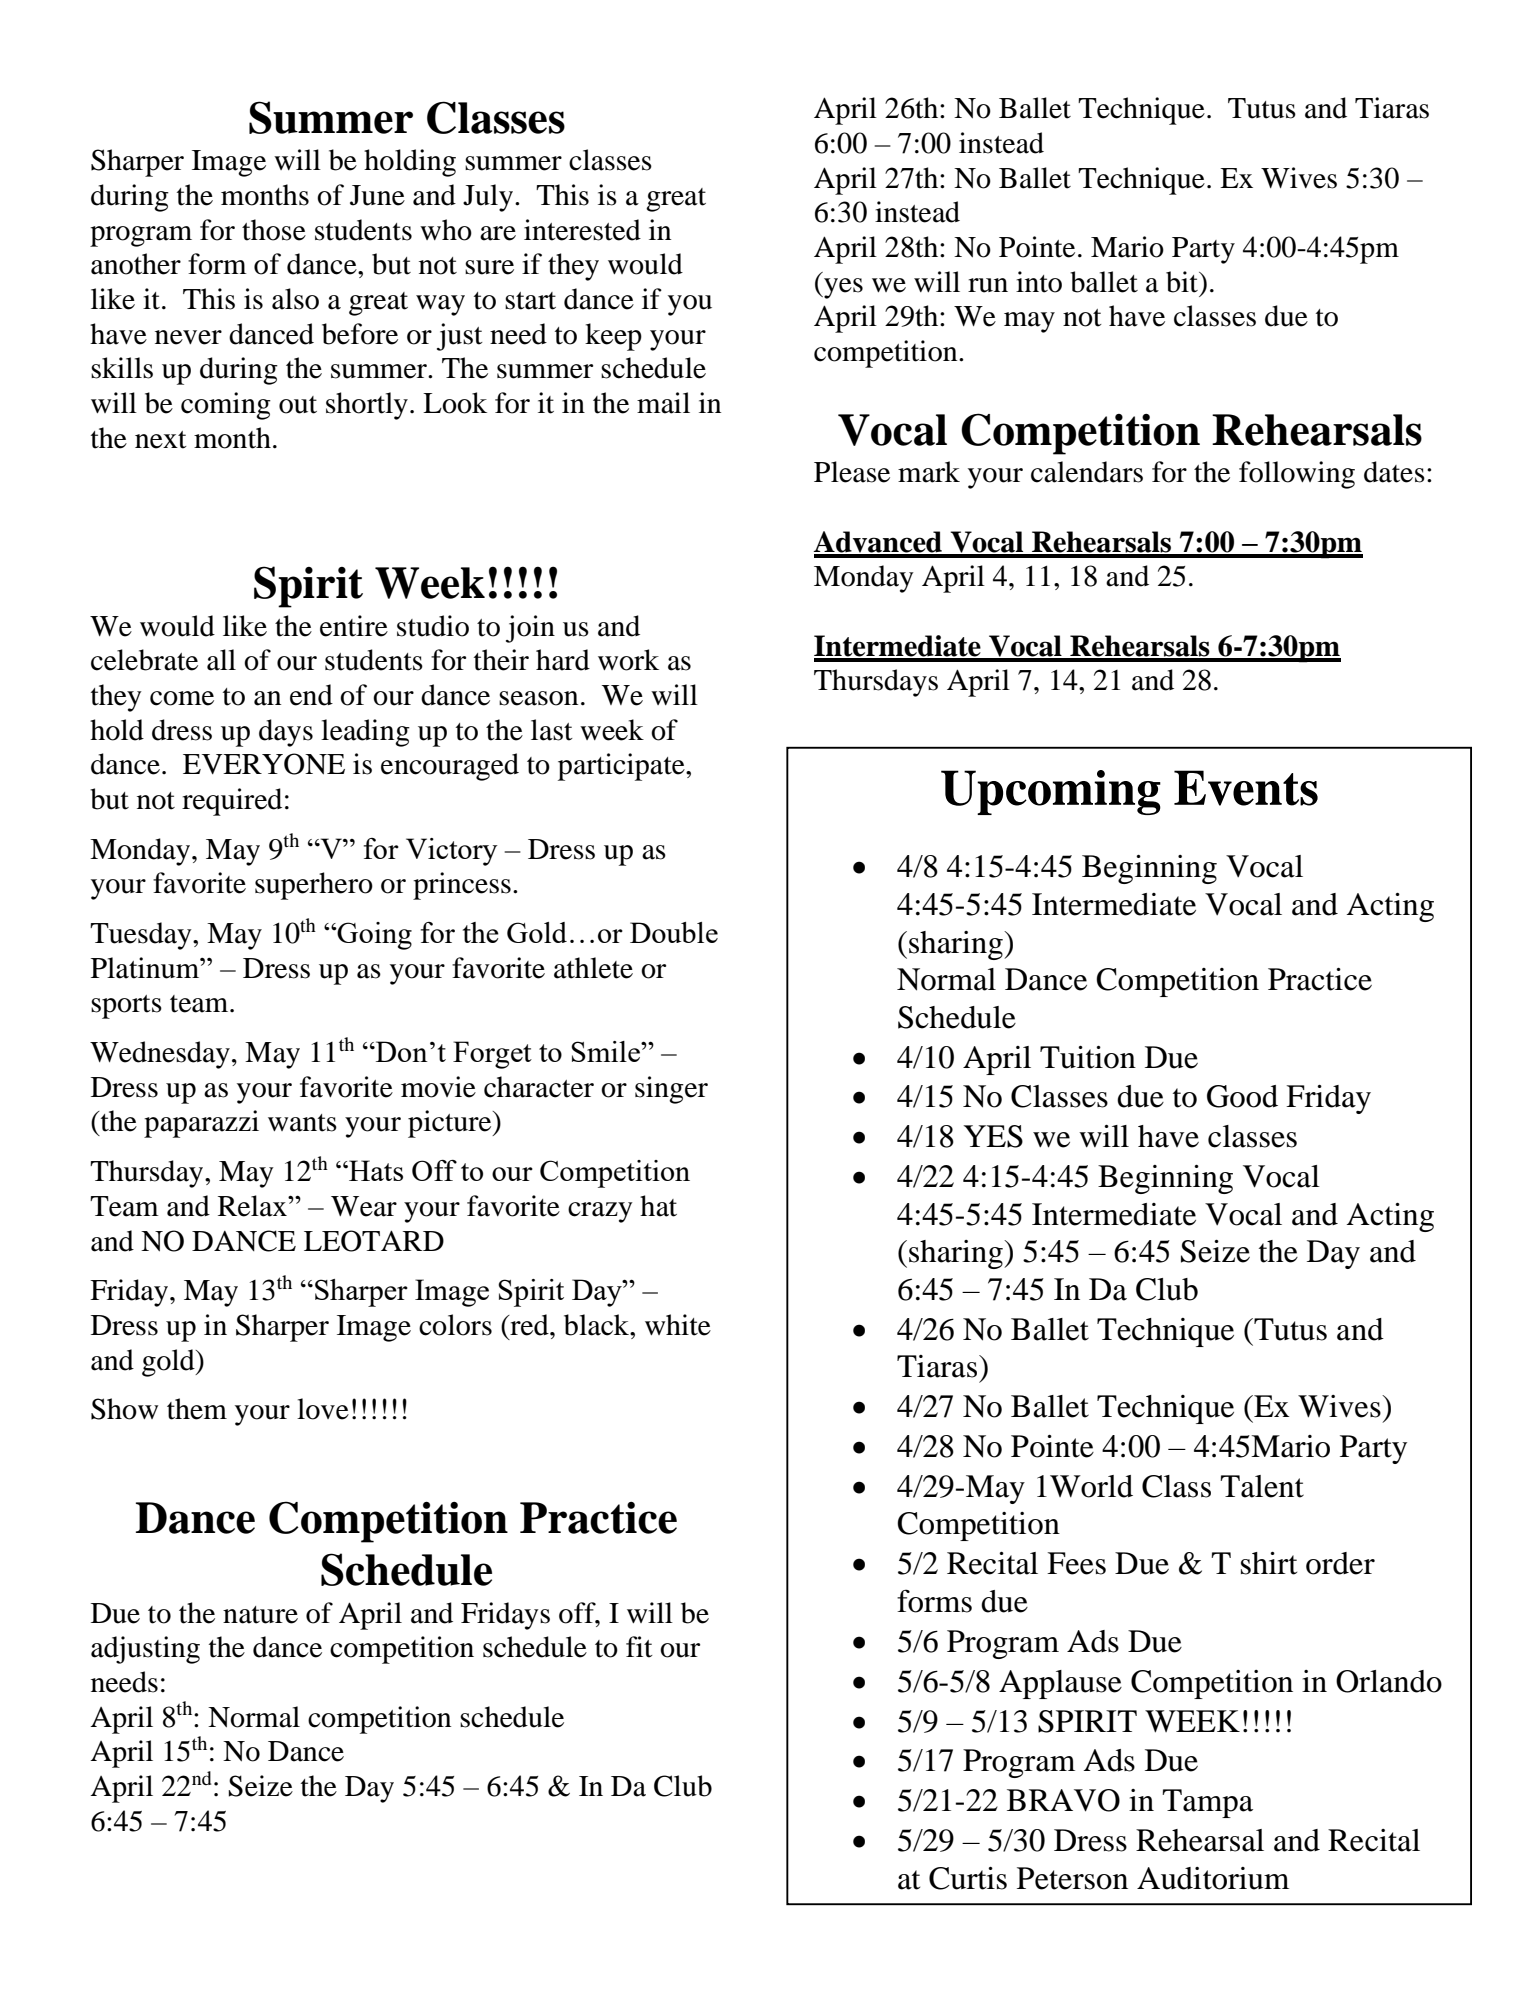 This screenshot has width=1537, height=1989. I want to click on bit, so click(1183, 283).
